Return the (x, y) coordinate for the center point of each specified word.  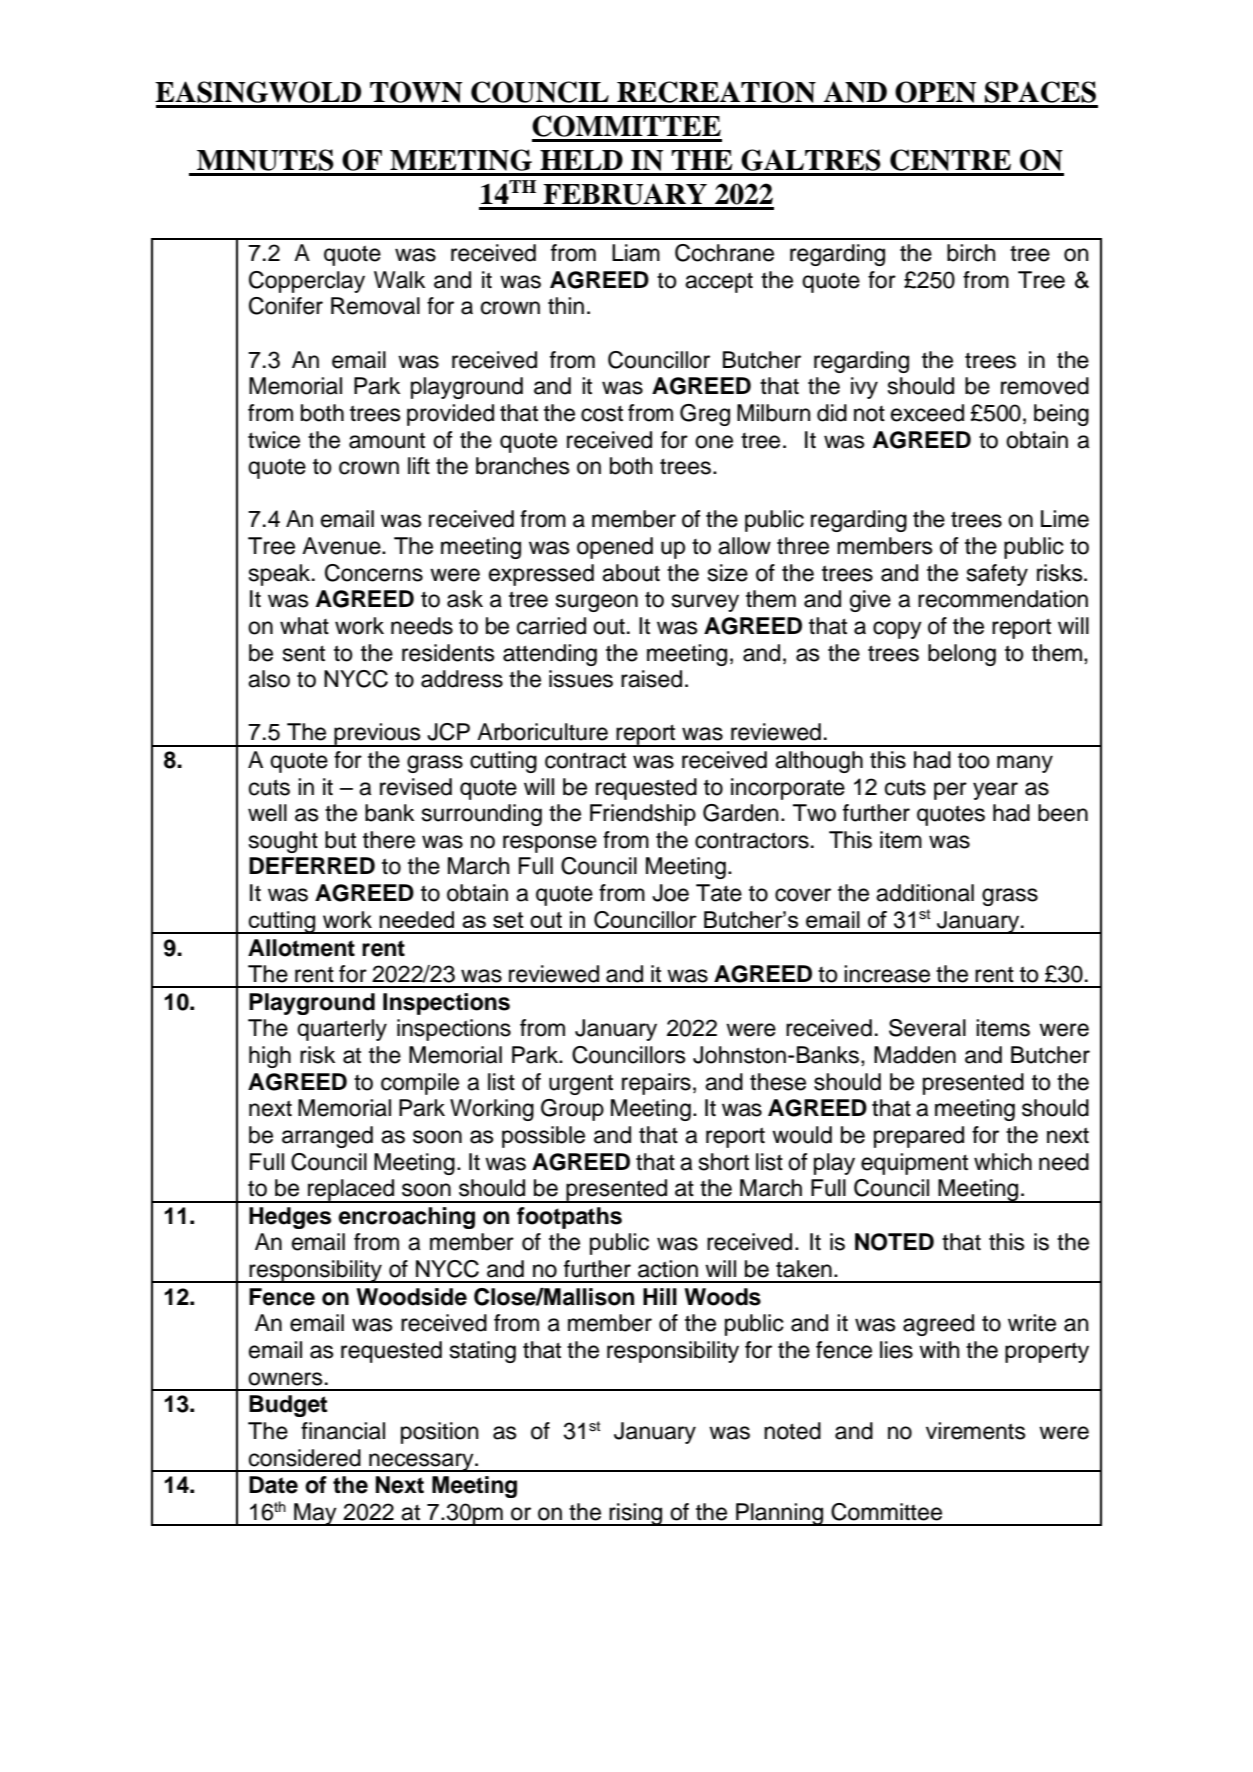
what (304, 626)
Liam (636, 253)
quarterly (342, 1030)
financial (343, 1431)
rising (636, 1514)
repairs (656, 1084)
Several (927, 1028)
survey (705, 603)
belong (962, 655)
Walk (399, 280)
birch (971, 253)
